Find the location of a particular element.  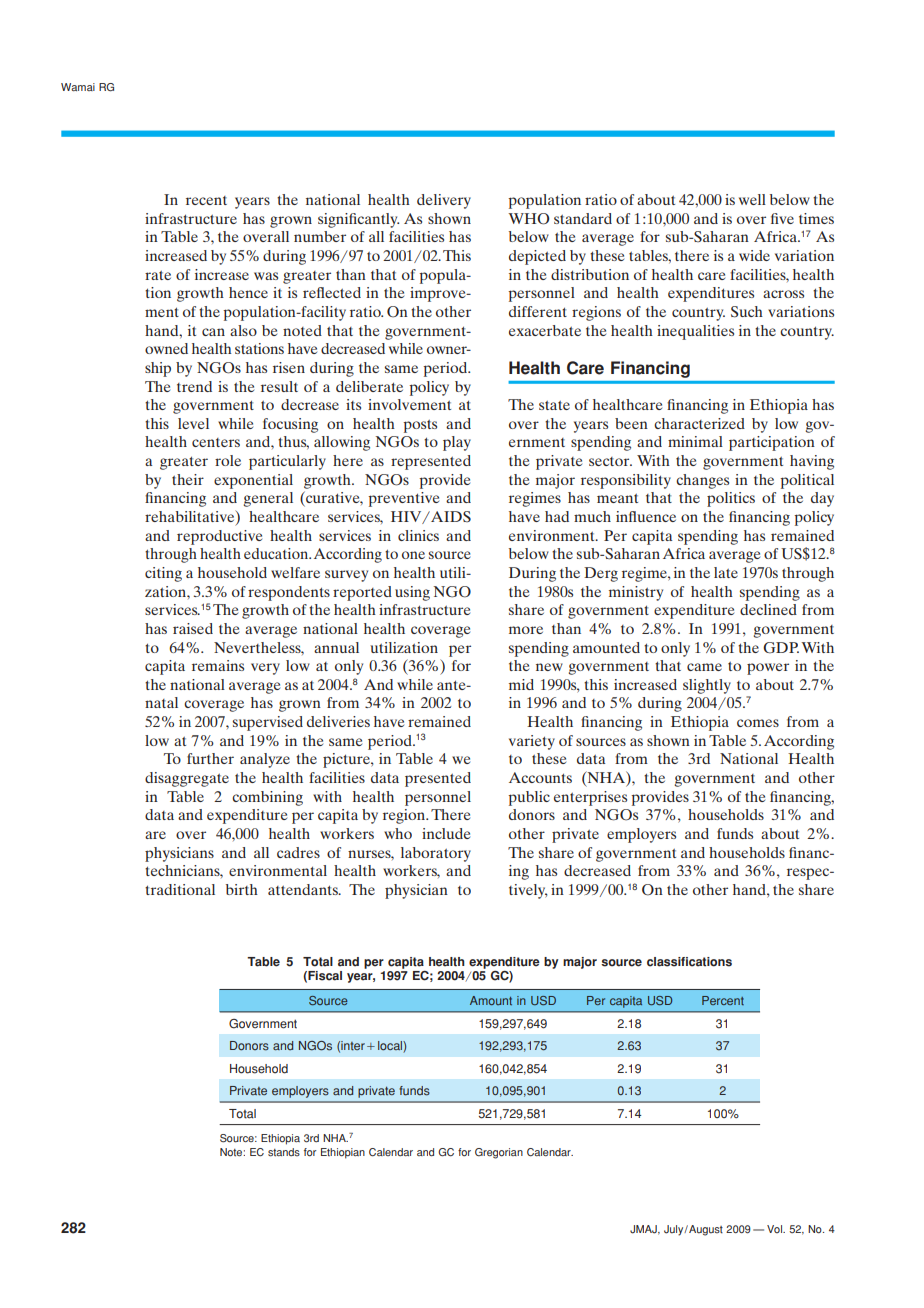

had is located at coordinates (557, 516).
